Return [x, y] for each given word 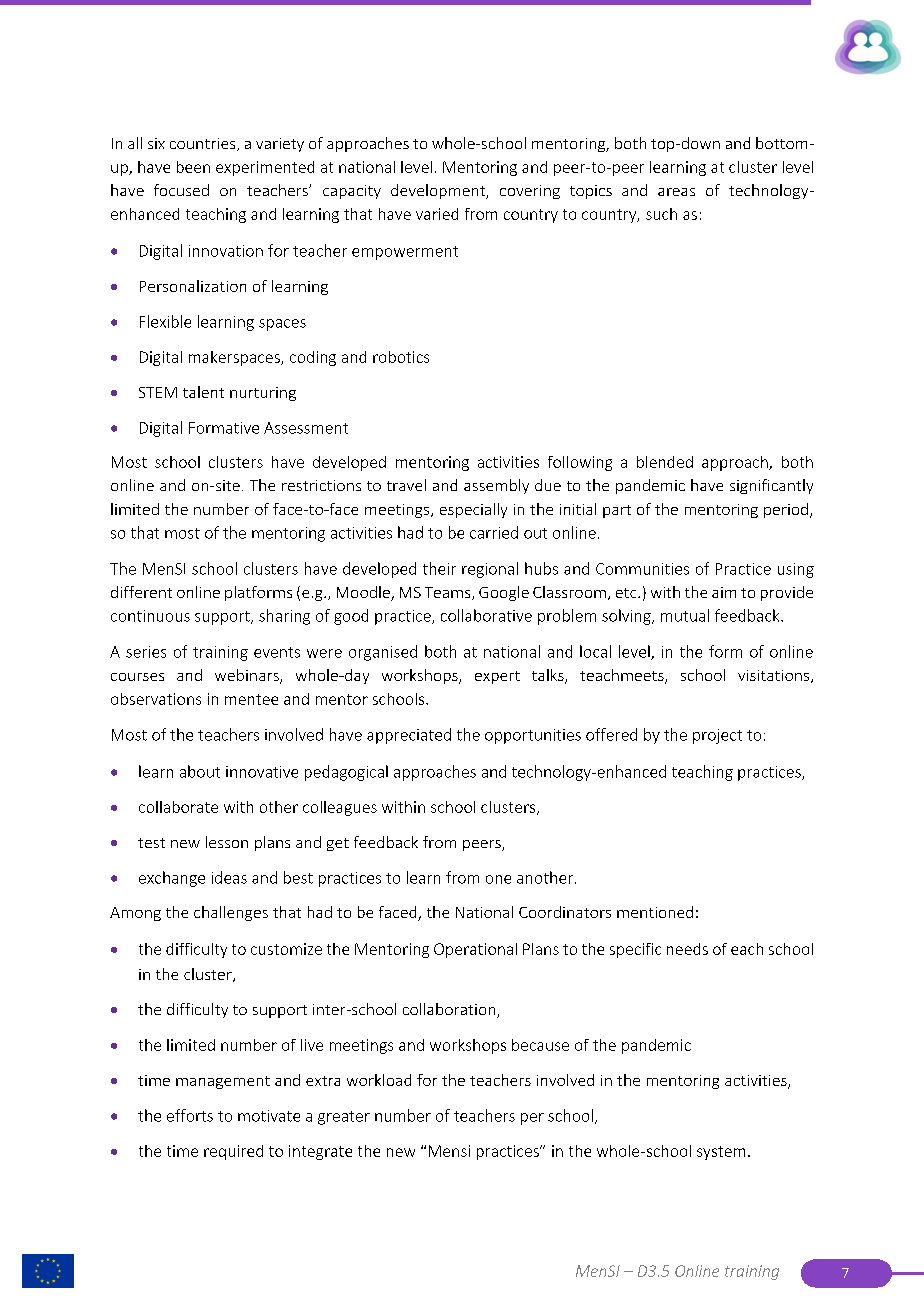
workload [379, 1080]
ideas [229, 877]
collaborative [486, 615]
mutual [685, 615]
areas [676, 192]
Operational [475, 950]
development [439, 191]
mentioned [655, 912]
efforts [190, 1115]
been [193, 167]
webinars [248, 676]
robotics [401, 357]
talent [203, 392]
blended [665, 462]
